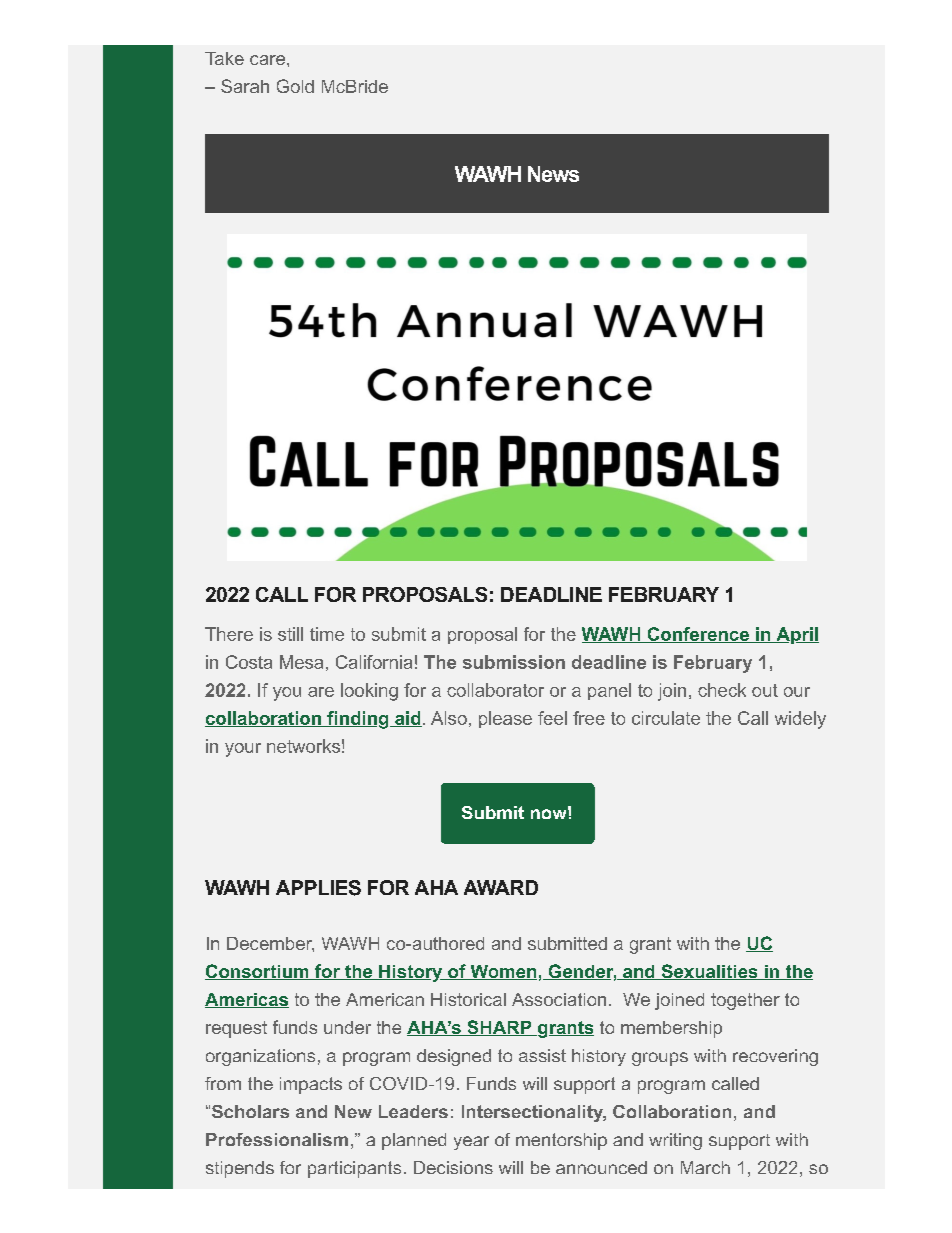 The width and height of the screenshot is (952, 1233). I want to click on Conference, so click(698, 635).
